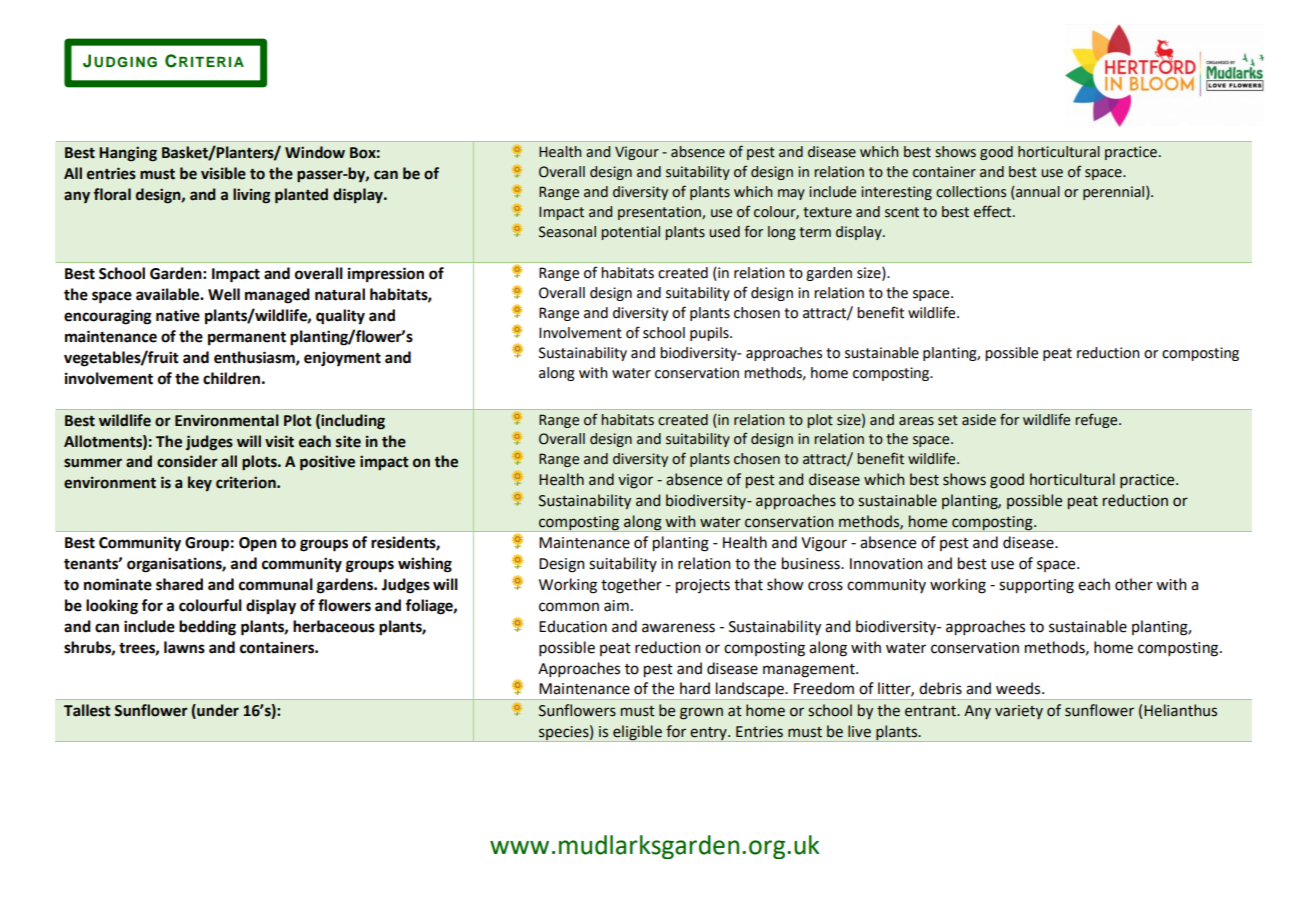 This screenshot has width=1308, height=924. What do you see at coordinates (635, 481) in the screenshot?
I see `vigor` at bounding box center [635, 481].
